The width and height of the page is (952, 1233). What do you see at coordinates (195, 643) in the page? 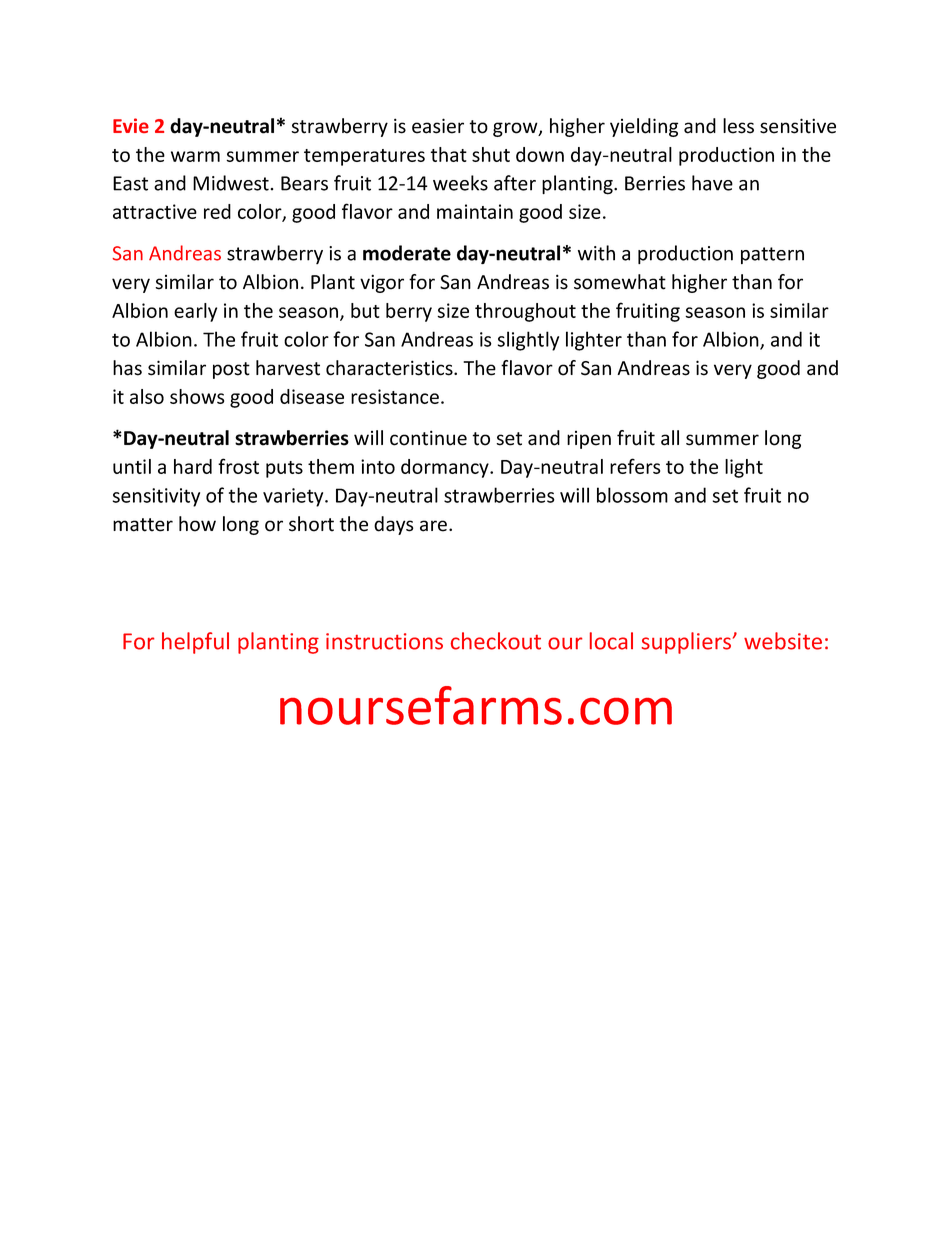
I see `helpful` at bounding box center [195, 643].
